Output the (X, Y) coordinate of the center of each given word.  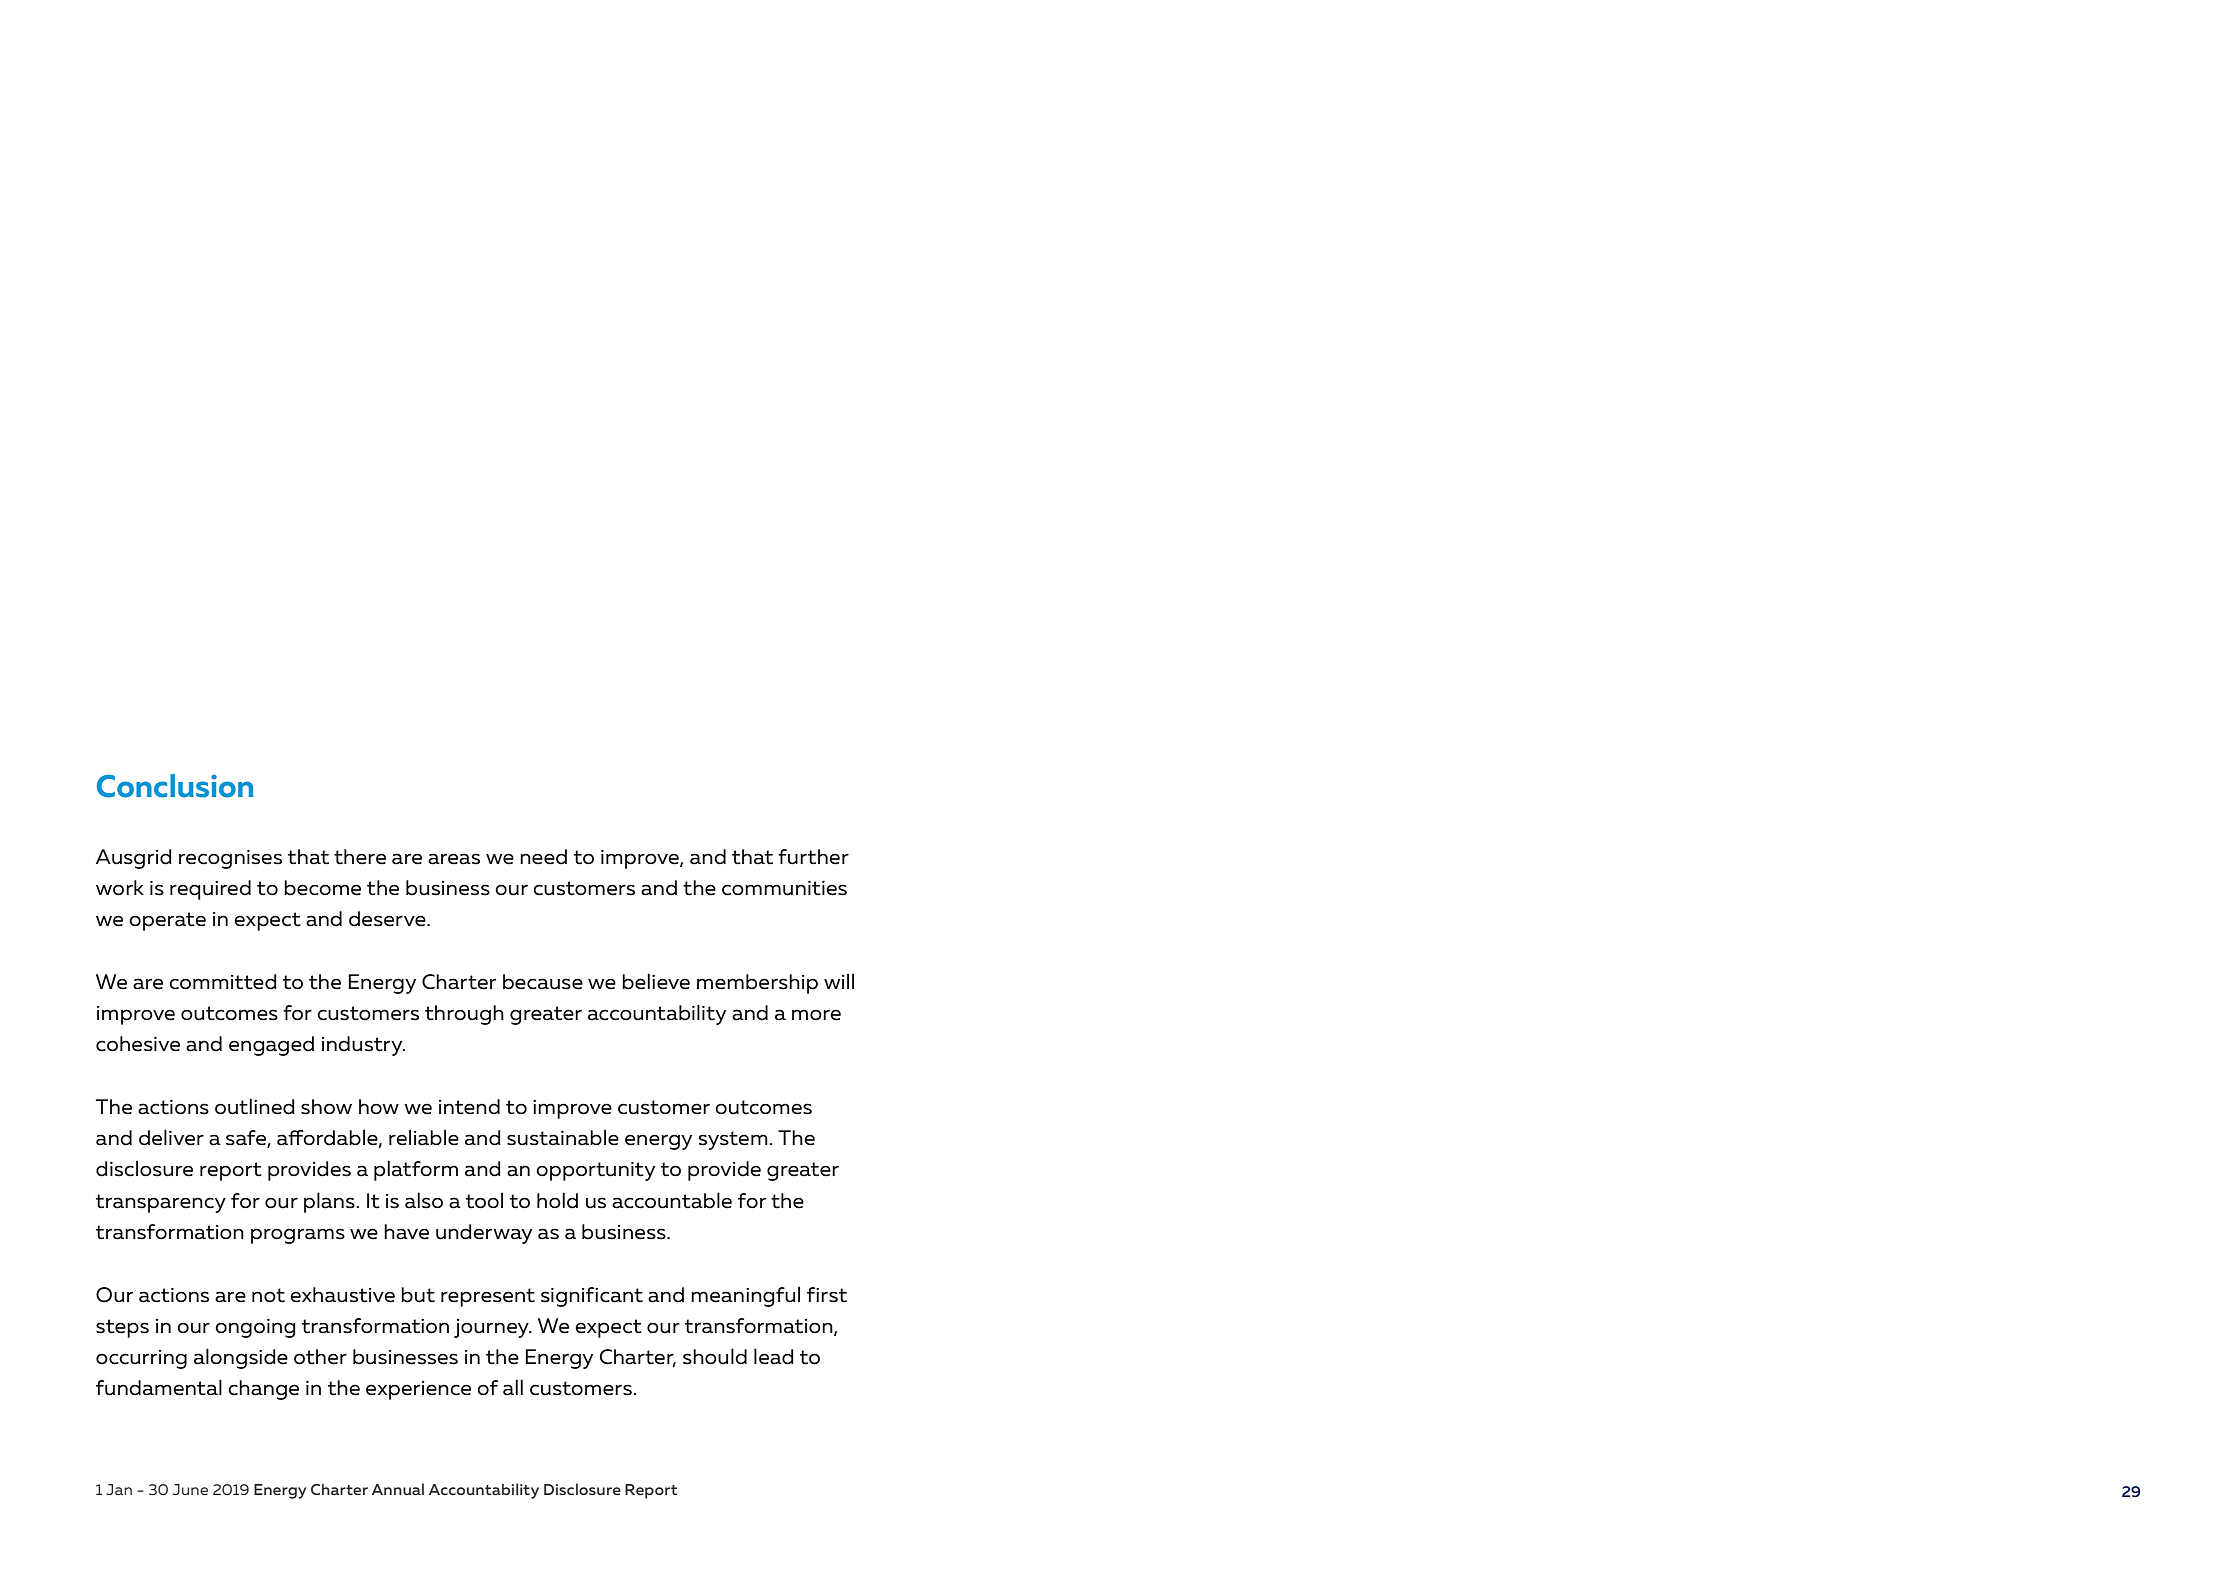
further (813, 857)
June (190, 1489)
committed (223, 982)
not (268, 1295)
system (734, 1140)
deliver (171, 1137)
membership (757, 984)
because (543, 982)
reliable (424, 1137)
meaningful (745, 1296)
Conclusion (175, 786)
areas (454, 859)
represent (488, 1297)
